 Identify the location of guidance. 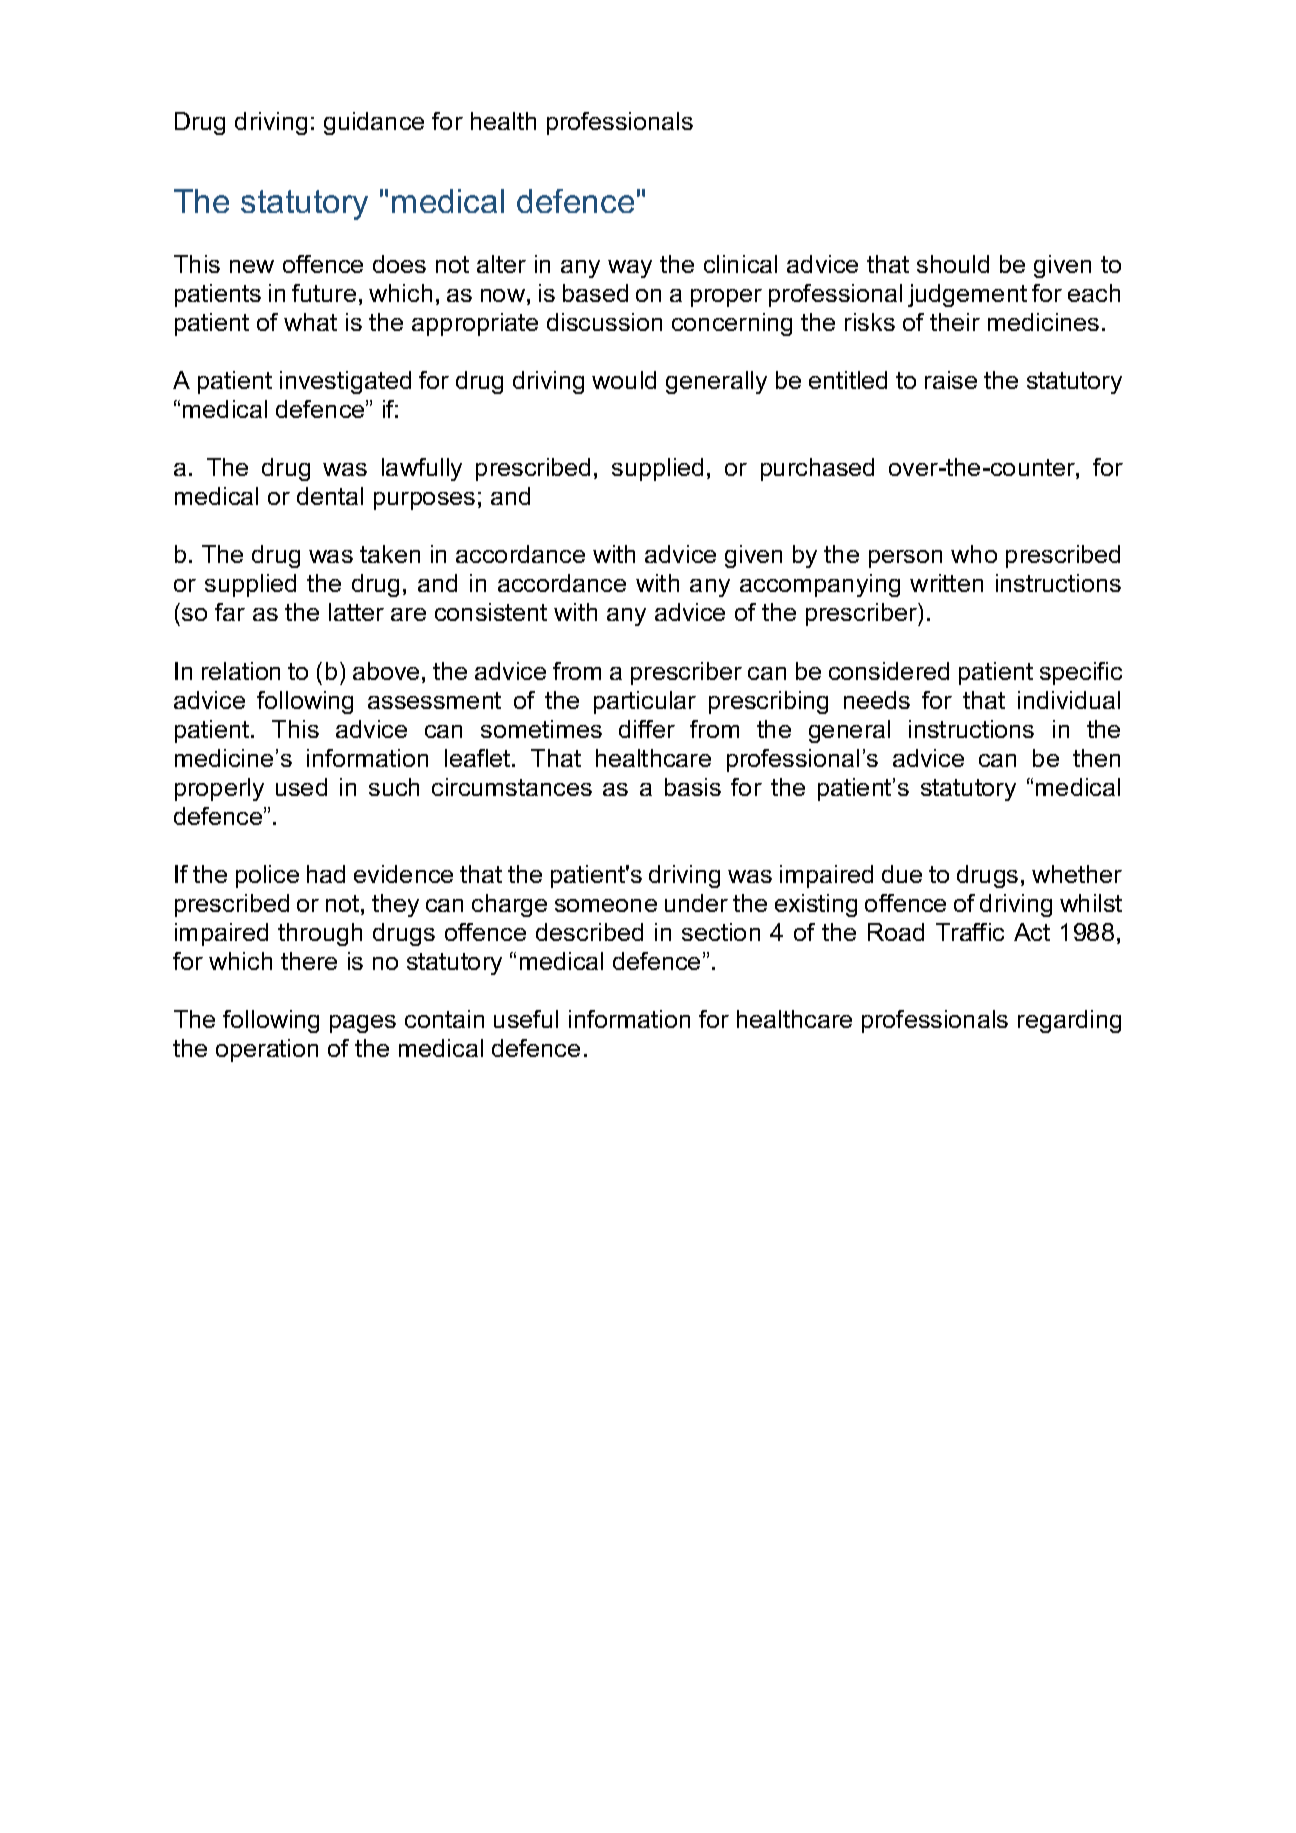
(374, 123).
